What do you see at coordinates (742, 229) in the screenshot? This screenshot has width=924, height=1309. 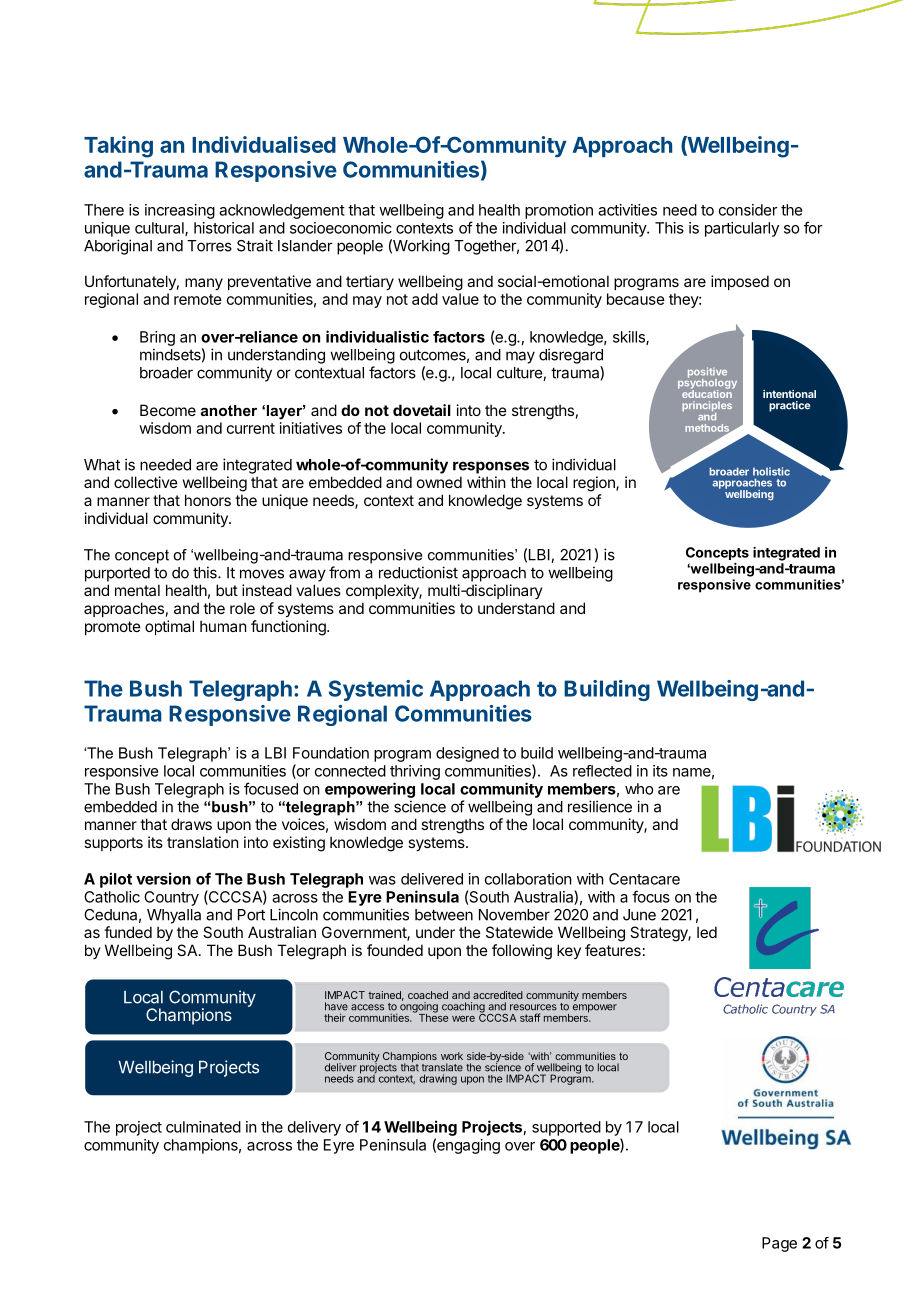 I see `particularly` at bounding box center [742, 229].
